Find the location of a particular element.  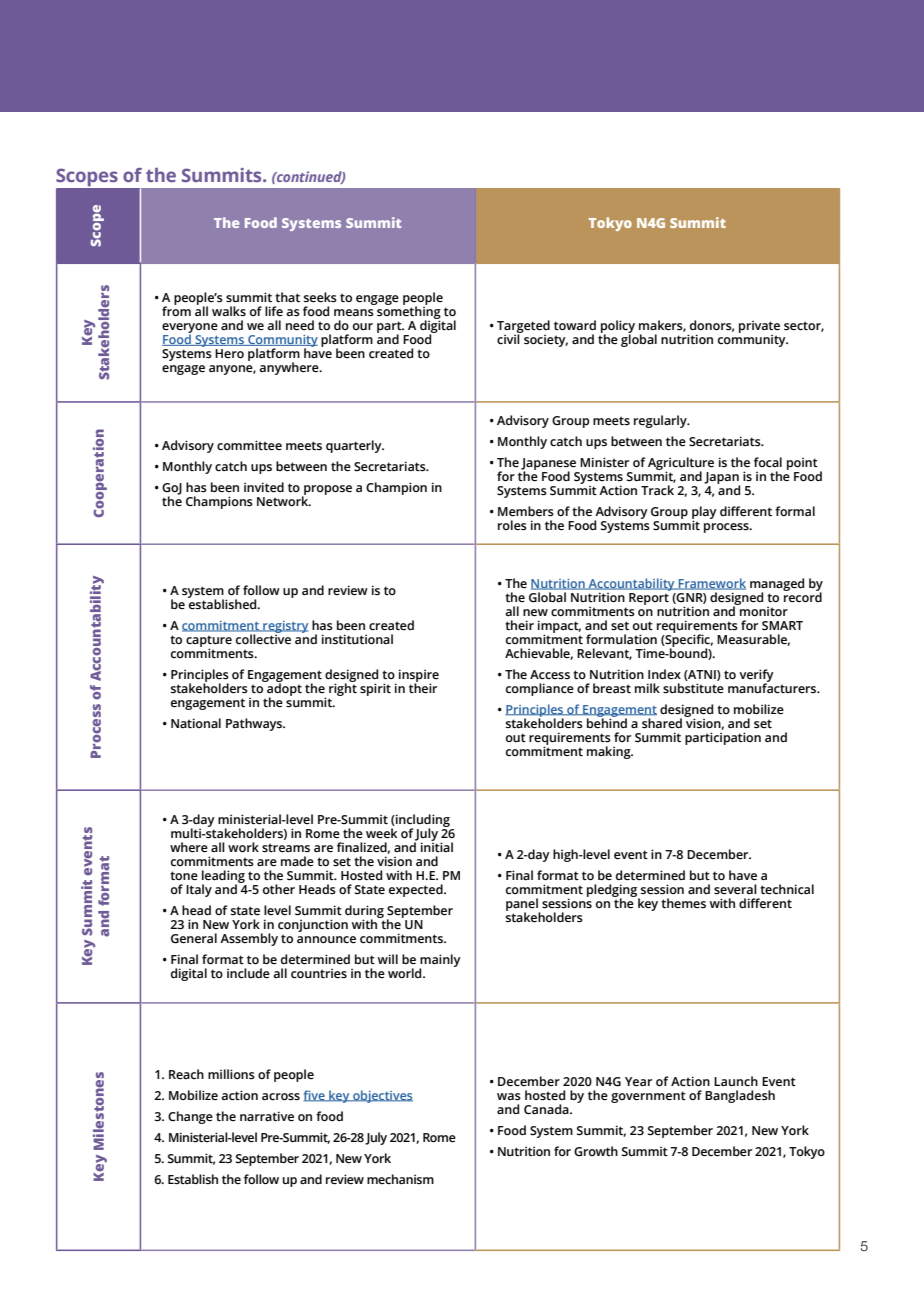

civil is located at coordinates (509, 338).
